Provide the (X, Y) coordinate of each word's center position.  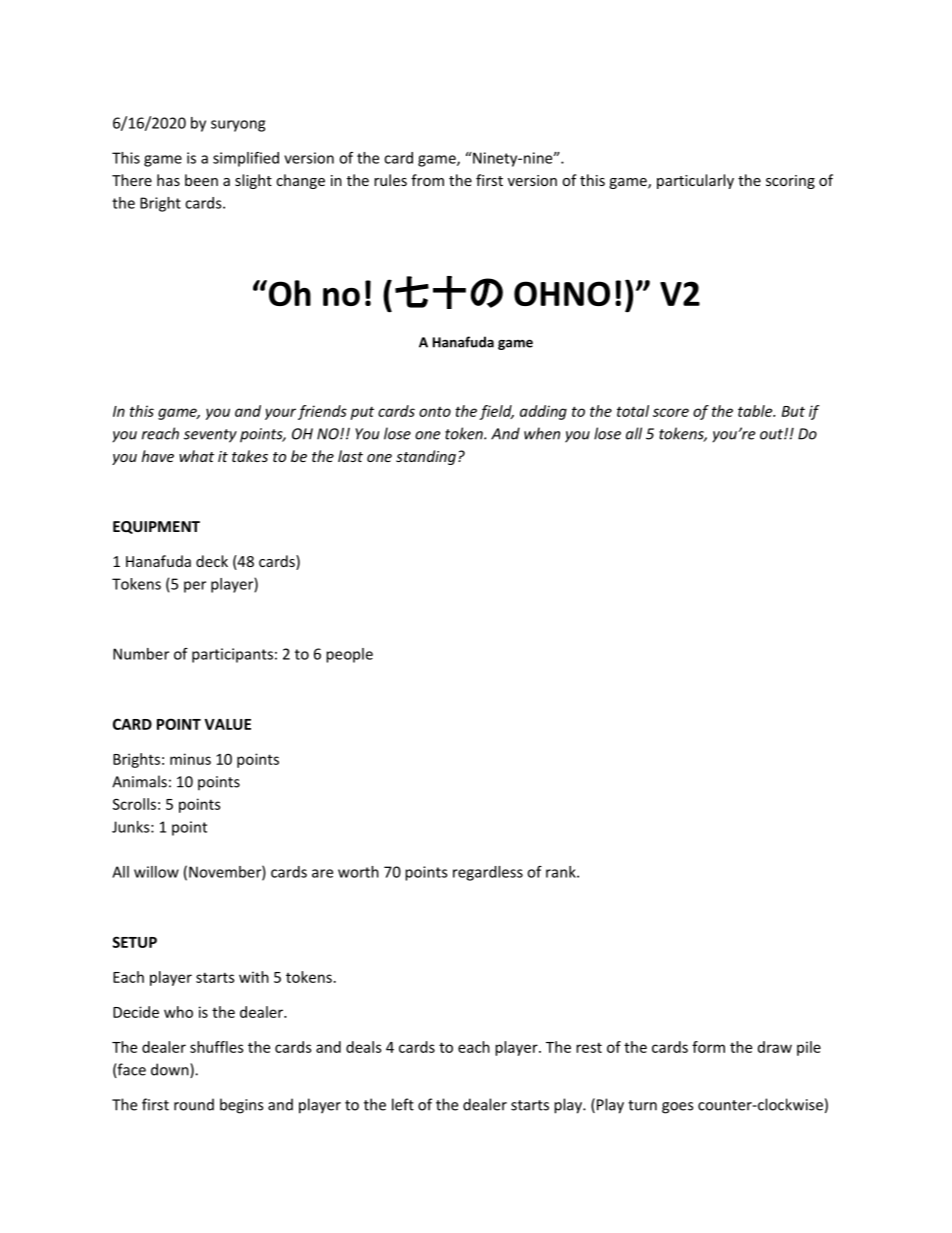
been (201, 180)
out (772, 434)
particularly (695, 181)
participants (232, 655)
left (403, 1104)
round (194, 1104)
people (349, 655)
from (427, 180)
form (708, 1047)
